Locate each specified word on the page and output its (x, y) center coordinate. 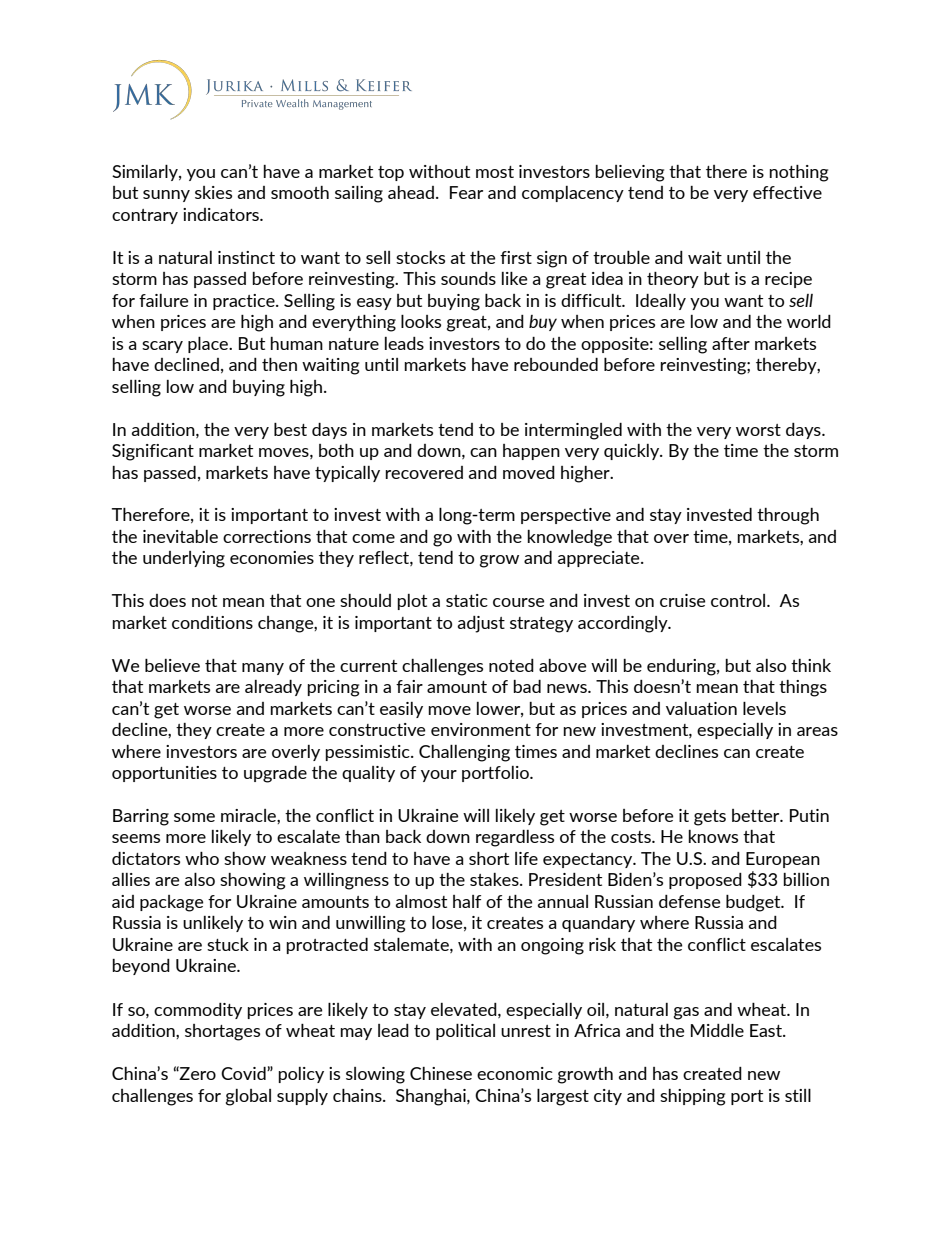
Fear (466, 192)
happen (531, 452)
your (439, 776)
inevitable (180, 536)
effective (787, 192)
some (194, 817)
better (757, 815)
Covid (244, 1073)
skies (213, 192)
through (788, 516)
